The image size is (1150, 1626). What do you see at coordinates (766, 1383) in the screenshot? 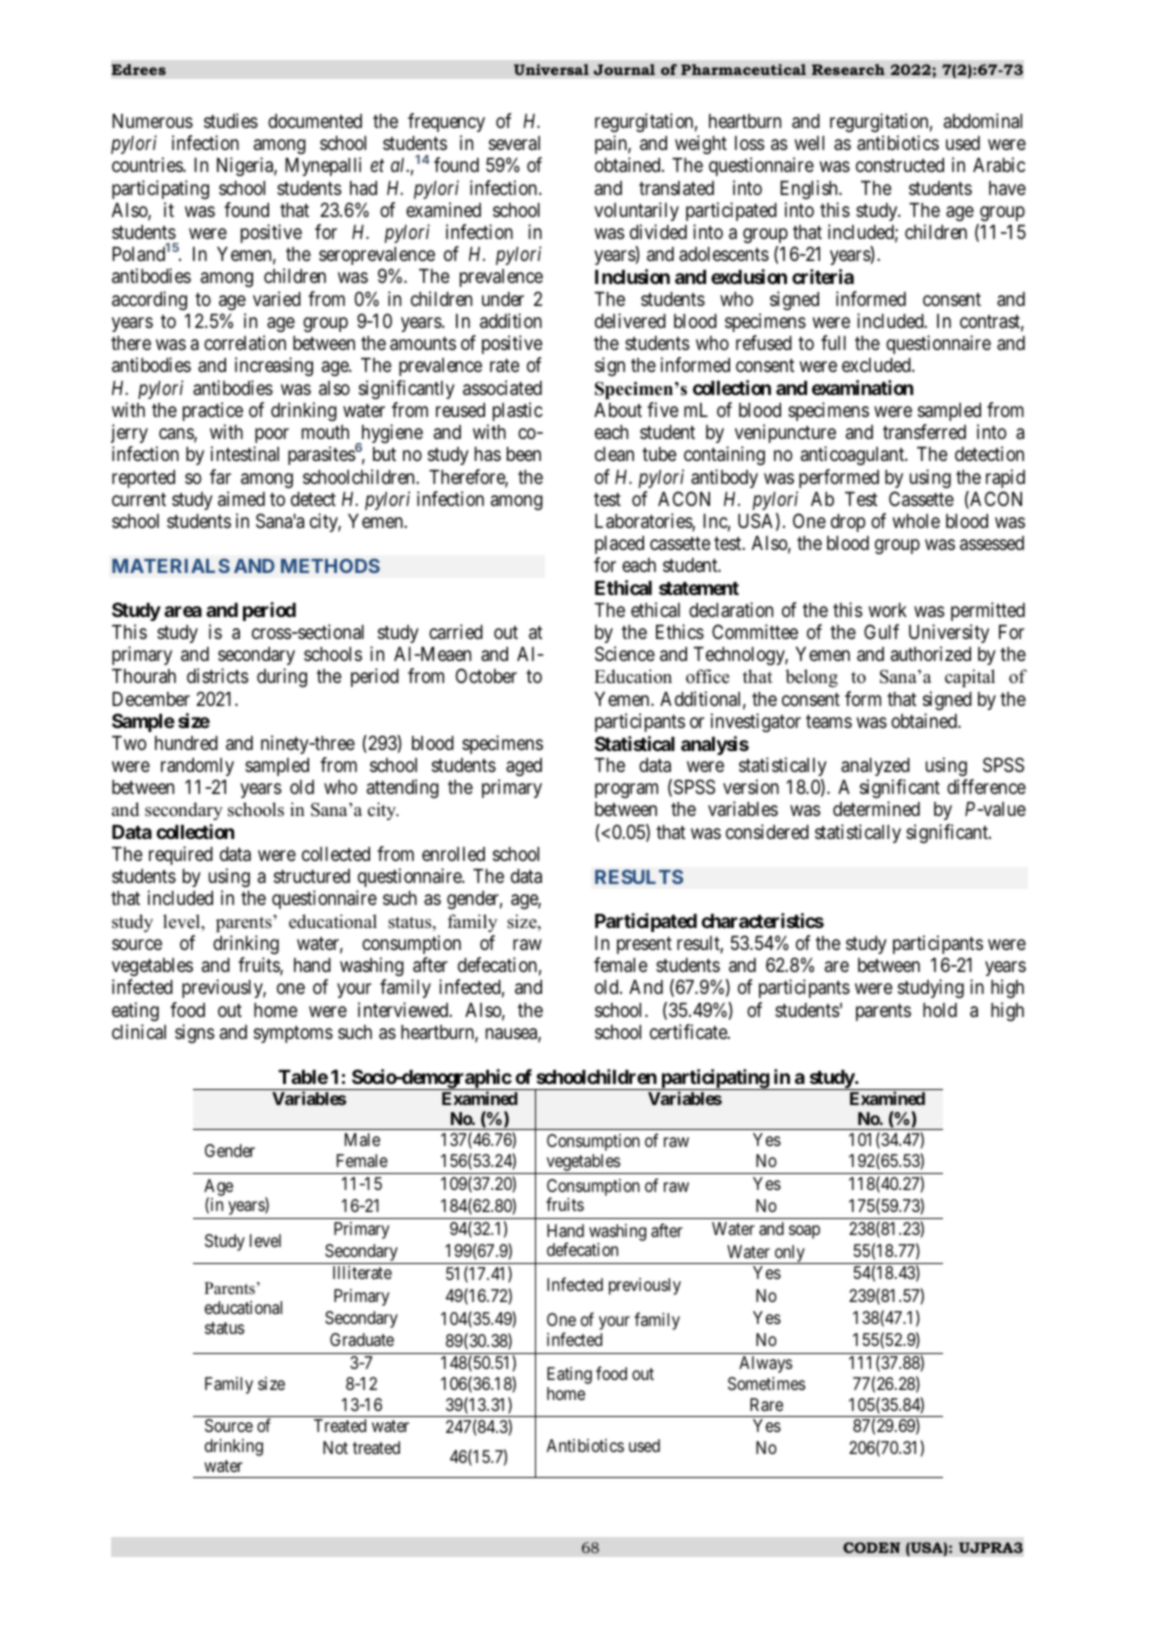
I see `Sometimes` at bounding box center [766, 1383].
